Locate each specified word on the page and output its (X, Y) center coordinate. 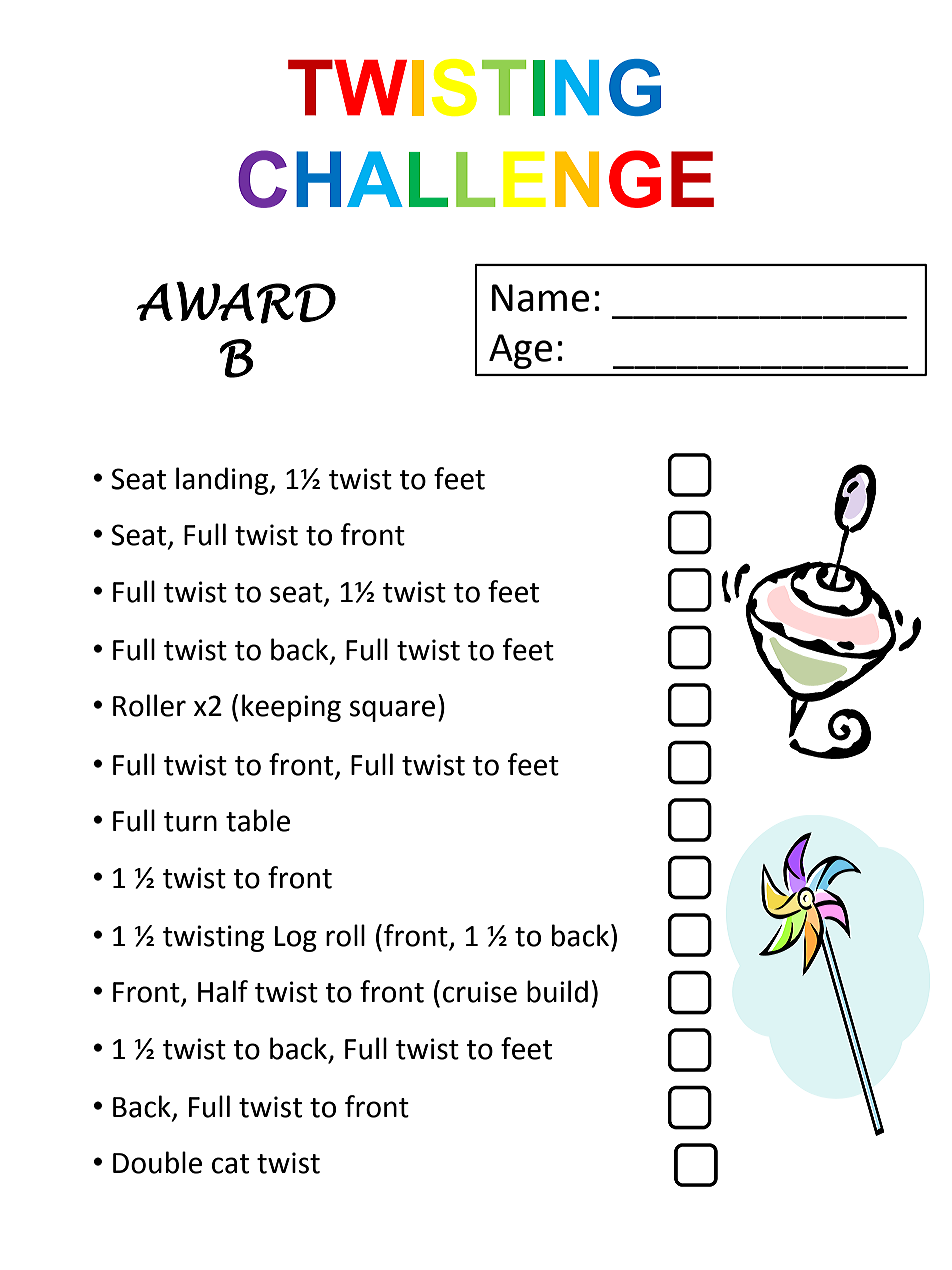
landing (223, 481)
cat (230, 1164)
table (258, 820)
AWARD (236, 302)
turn (190, 822)
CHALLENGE (476, 179)
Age (520, 351)
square (392, 711)
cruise (480, 992)
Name (540, 298)
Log (296, 939)
